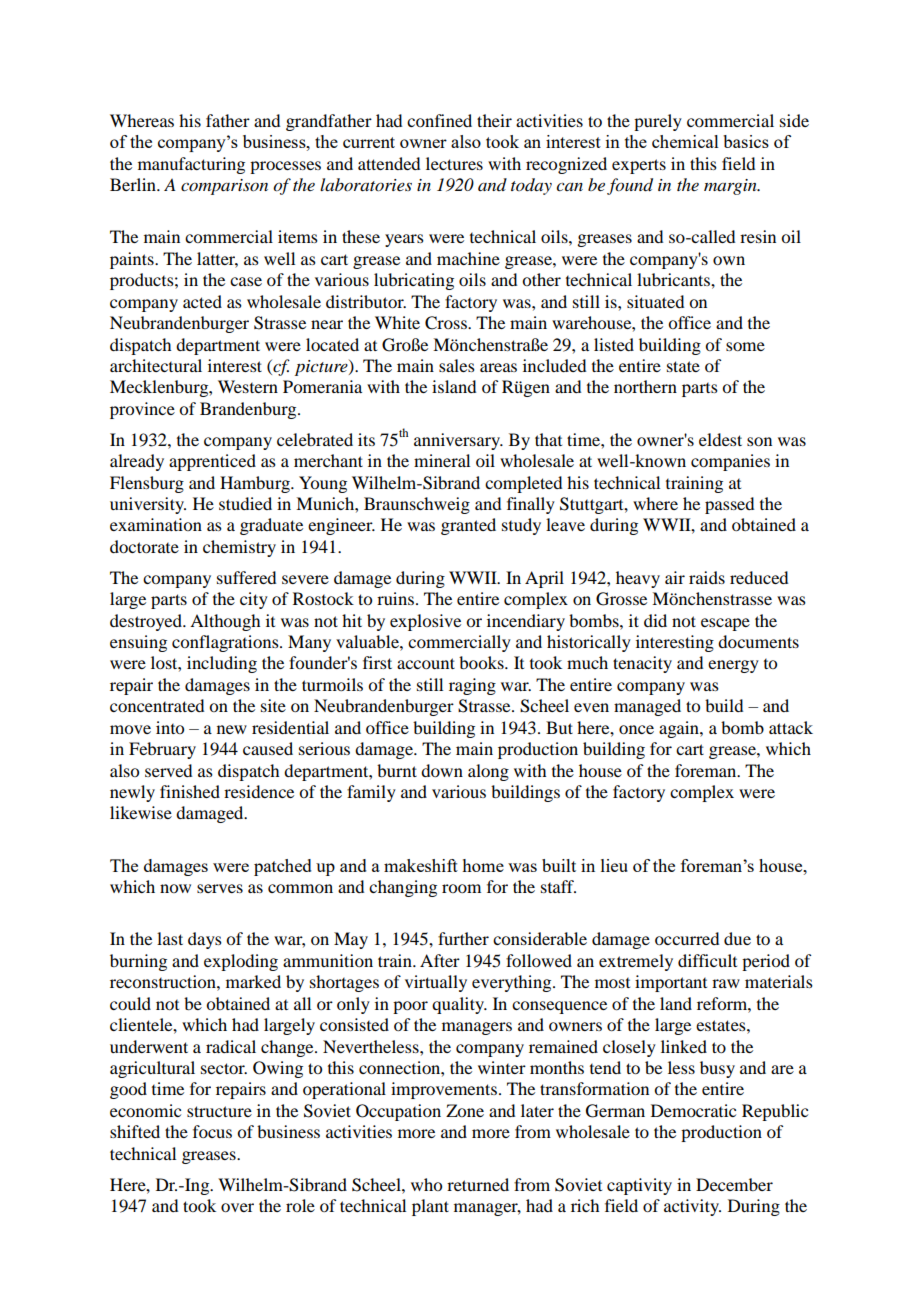 Image resolution: width=924 pixels, height=1308 pixels. I want to click on including, so click(222, 664).
